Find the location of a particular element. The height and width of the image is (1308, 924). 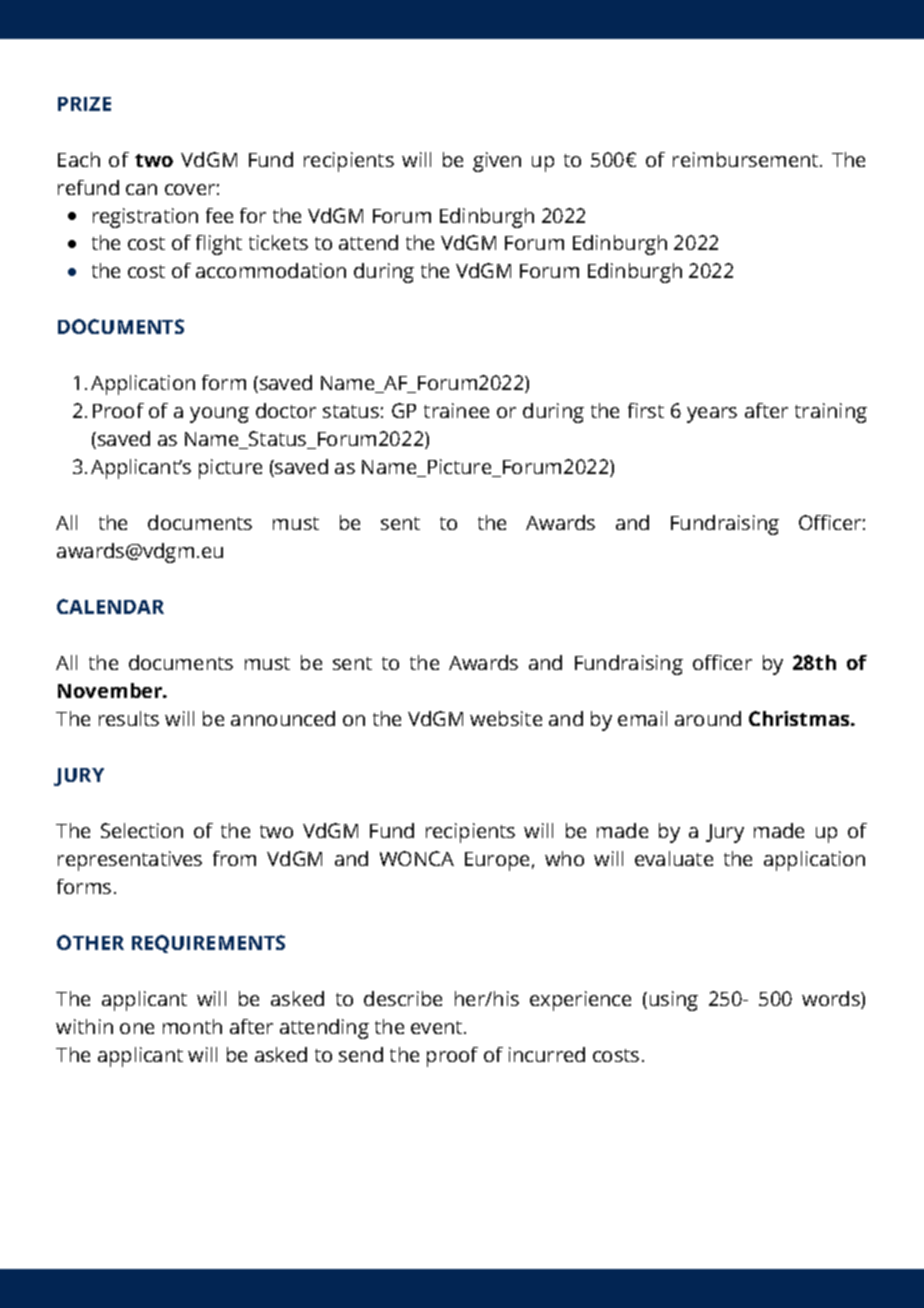

November is located at coordinates (111, 690).
